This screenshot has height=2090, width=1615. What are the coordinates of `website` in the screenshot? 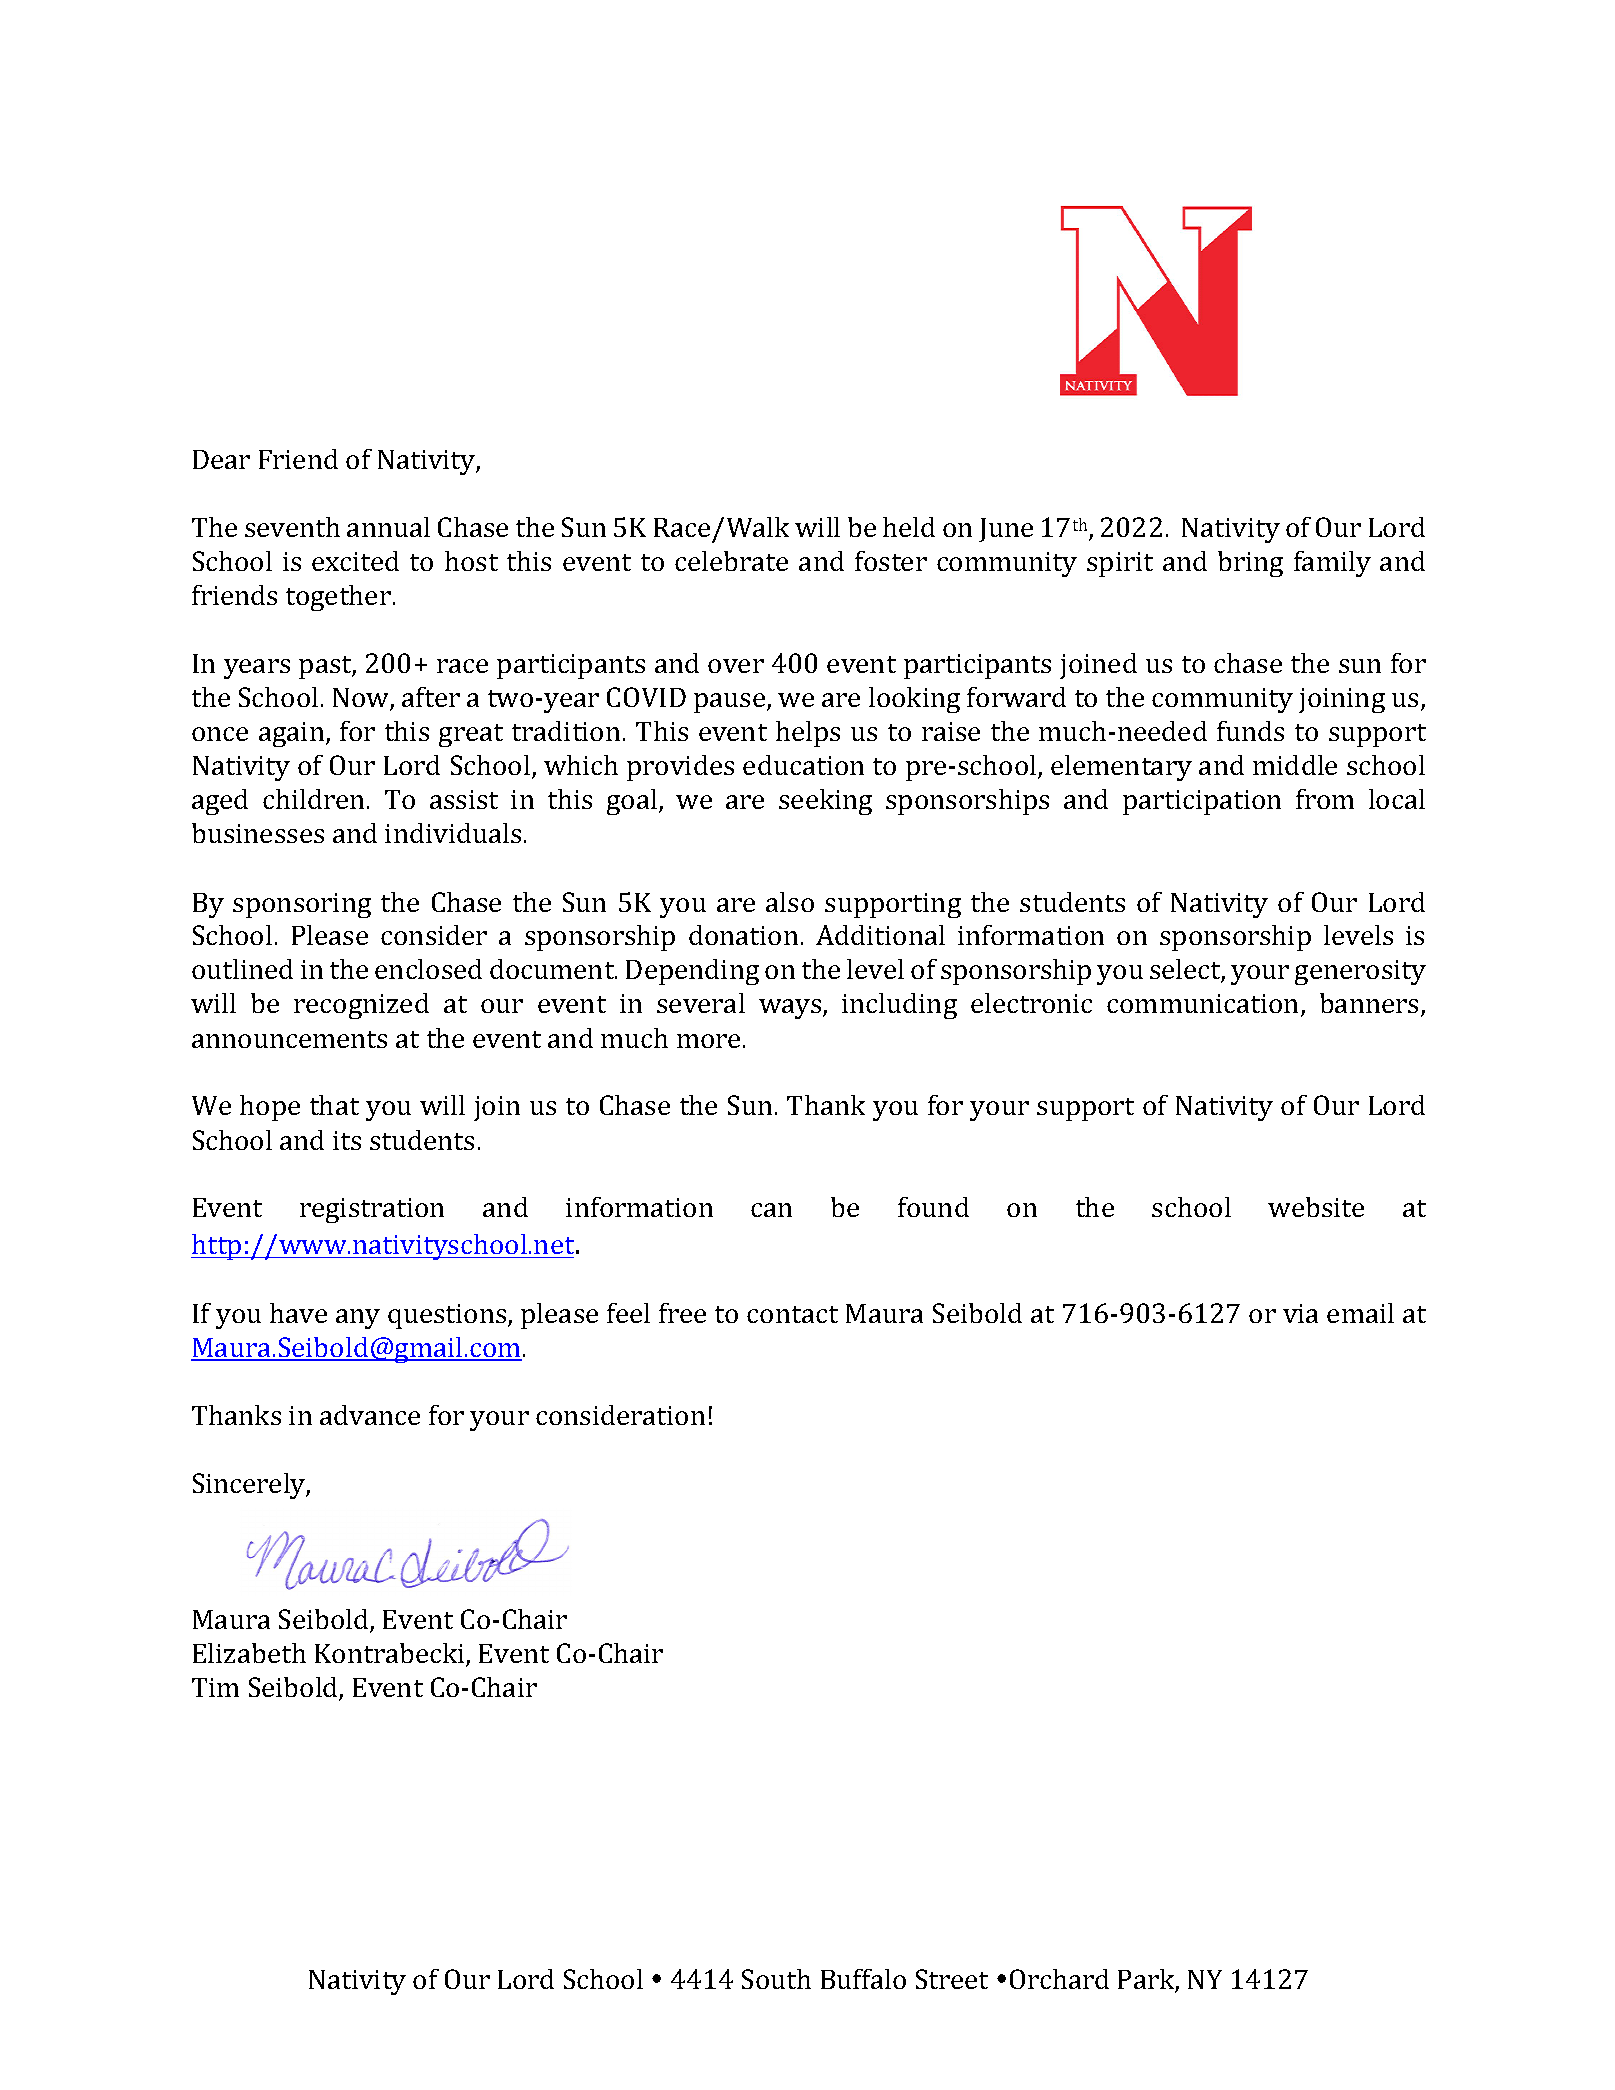 It's located at (1316, 1207).
